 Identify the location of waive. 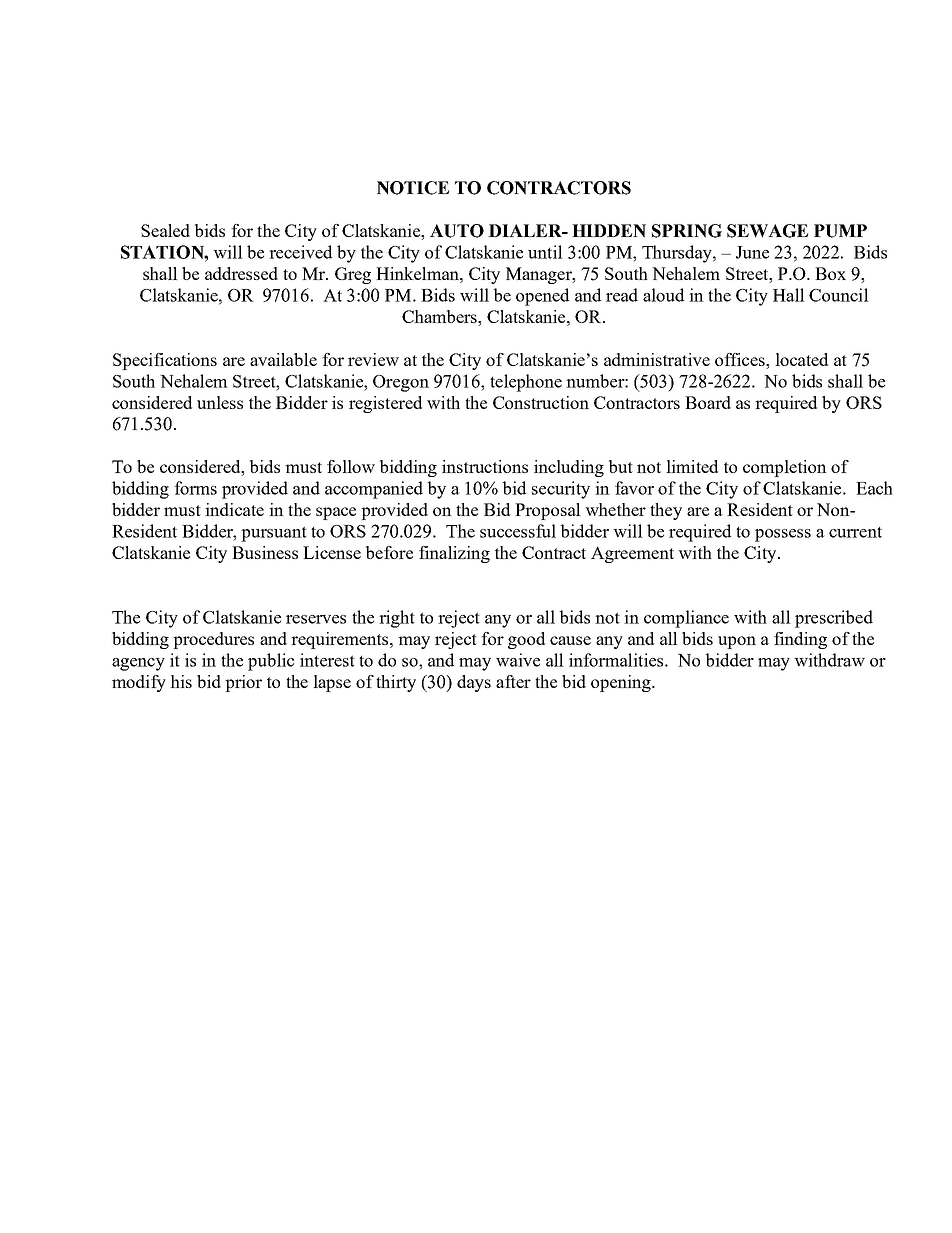
(518, 660).
